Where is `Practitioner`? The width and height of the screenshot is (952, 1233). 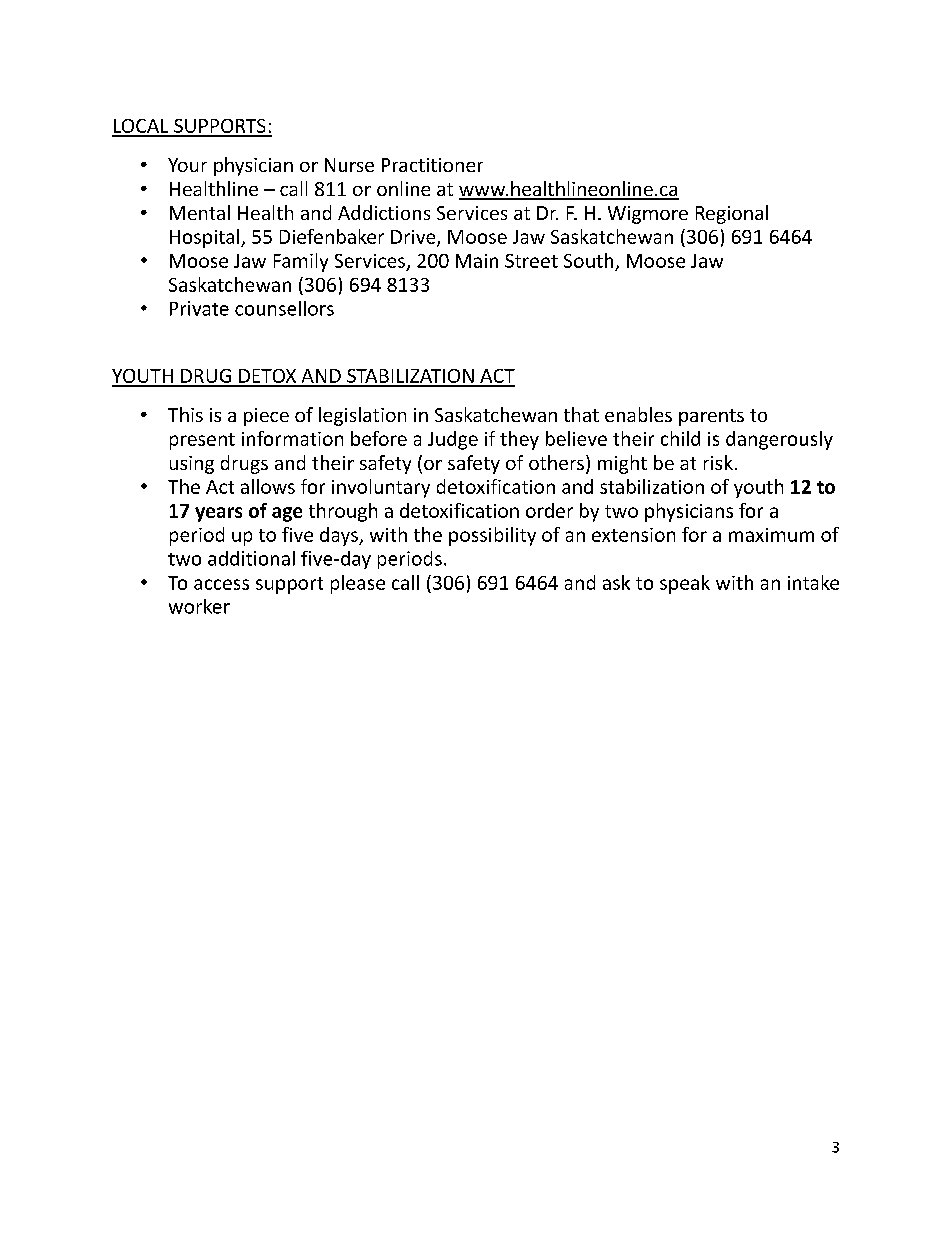
Practitioner is located at coordinates (432, 165).
